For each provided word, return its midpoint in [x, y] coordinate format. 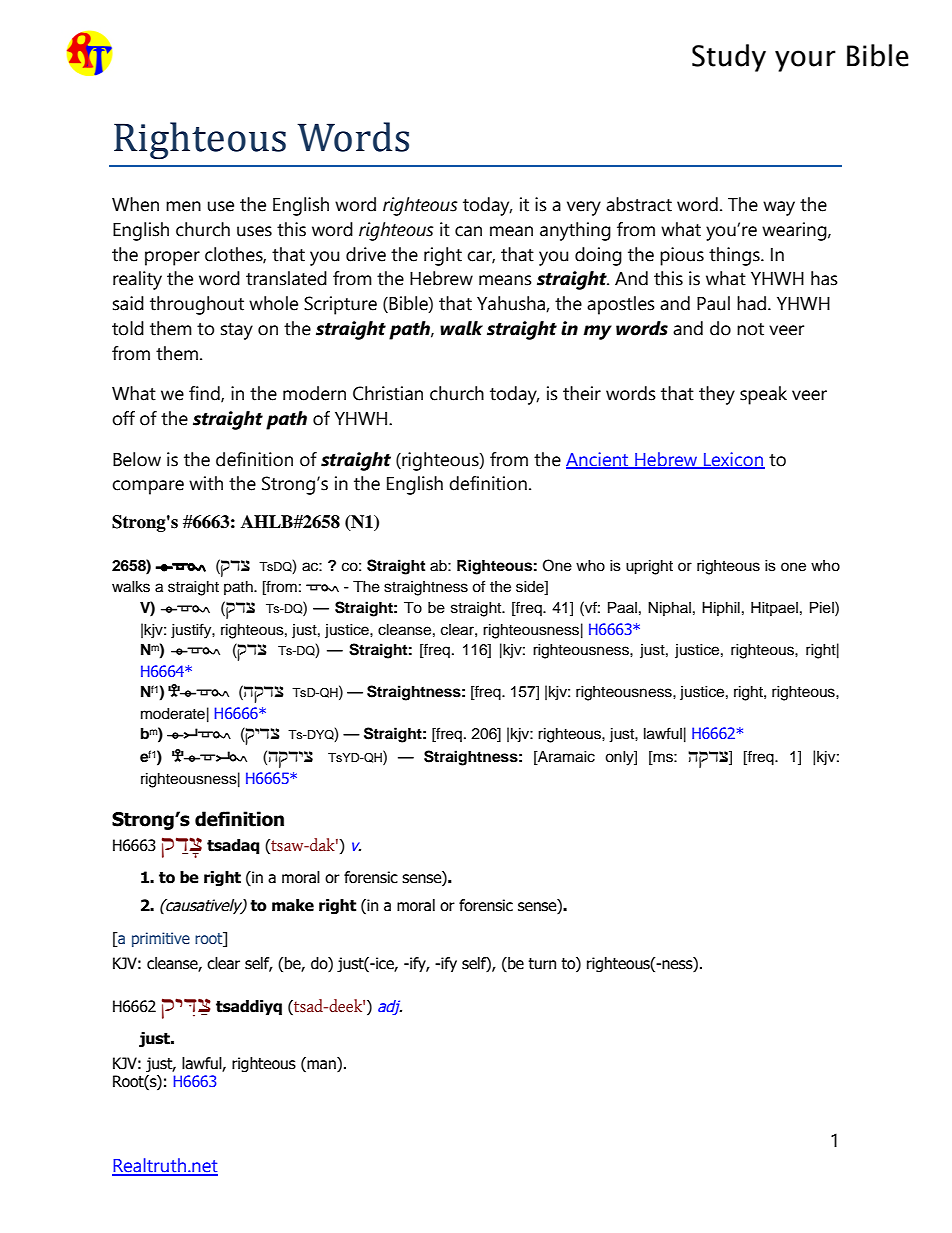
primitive [161, 939]
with [206, 483]
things [735, 256]
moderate [173, 714]
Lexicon [733, 460]
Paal [622, 608]
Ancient [598, 460]
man [321, 1063]
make [293, 905]
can [468, 231]
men [183, 206]
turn [542, 964]
